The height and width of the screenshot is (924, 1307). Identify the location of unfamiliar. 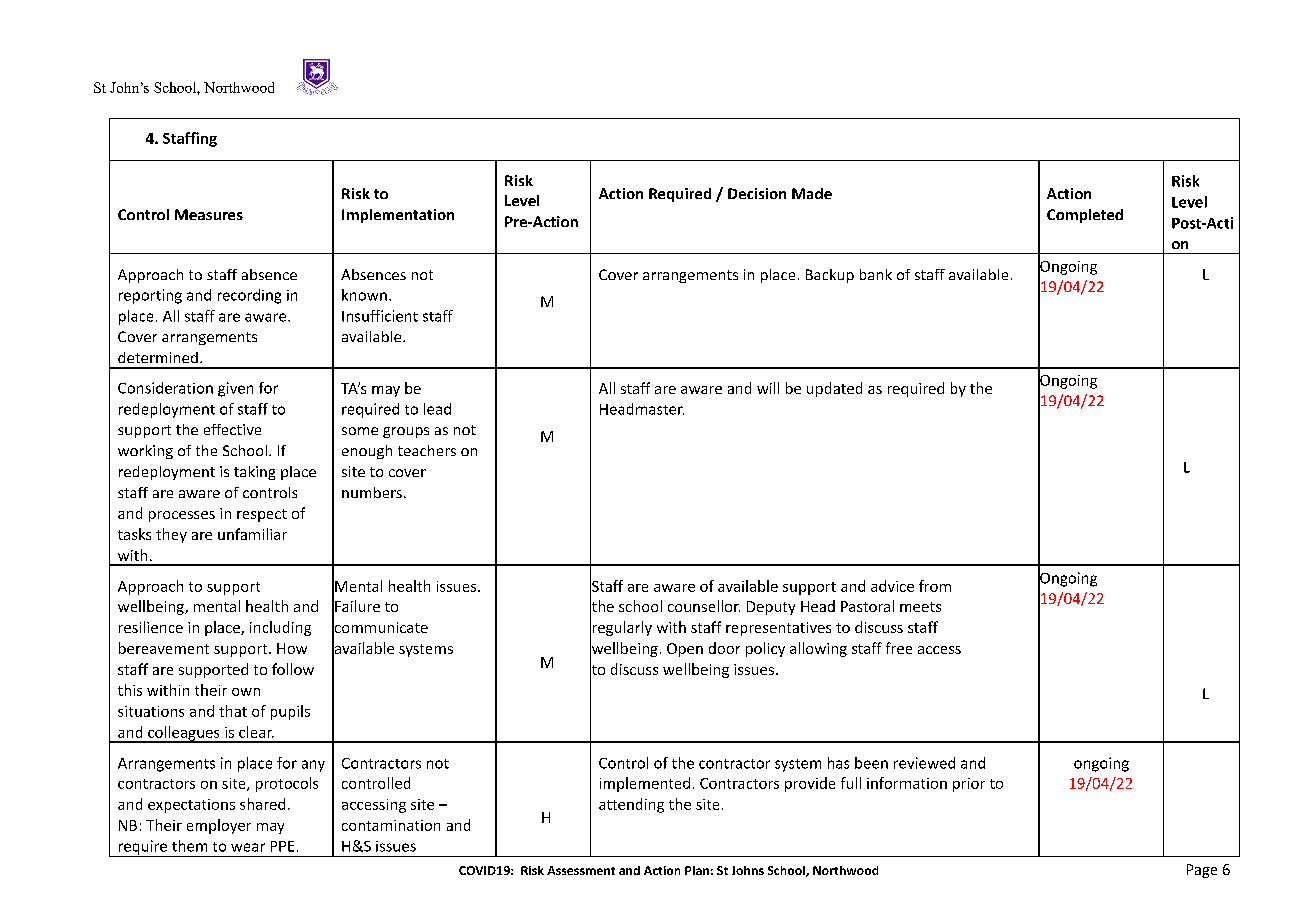
(252, 534).
